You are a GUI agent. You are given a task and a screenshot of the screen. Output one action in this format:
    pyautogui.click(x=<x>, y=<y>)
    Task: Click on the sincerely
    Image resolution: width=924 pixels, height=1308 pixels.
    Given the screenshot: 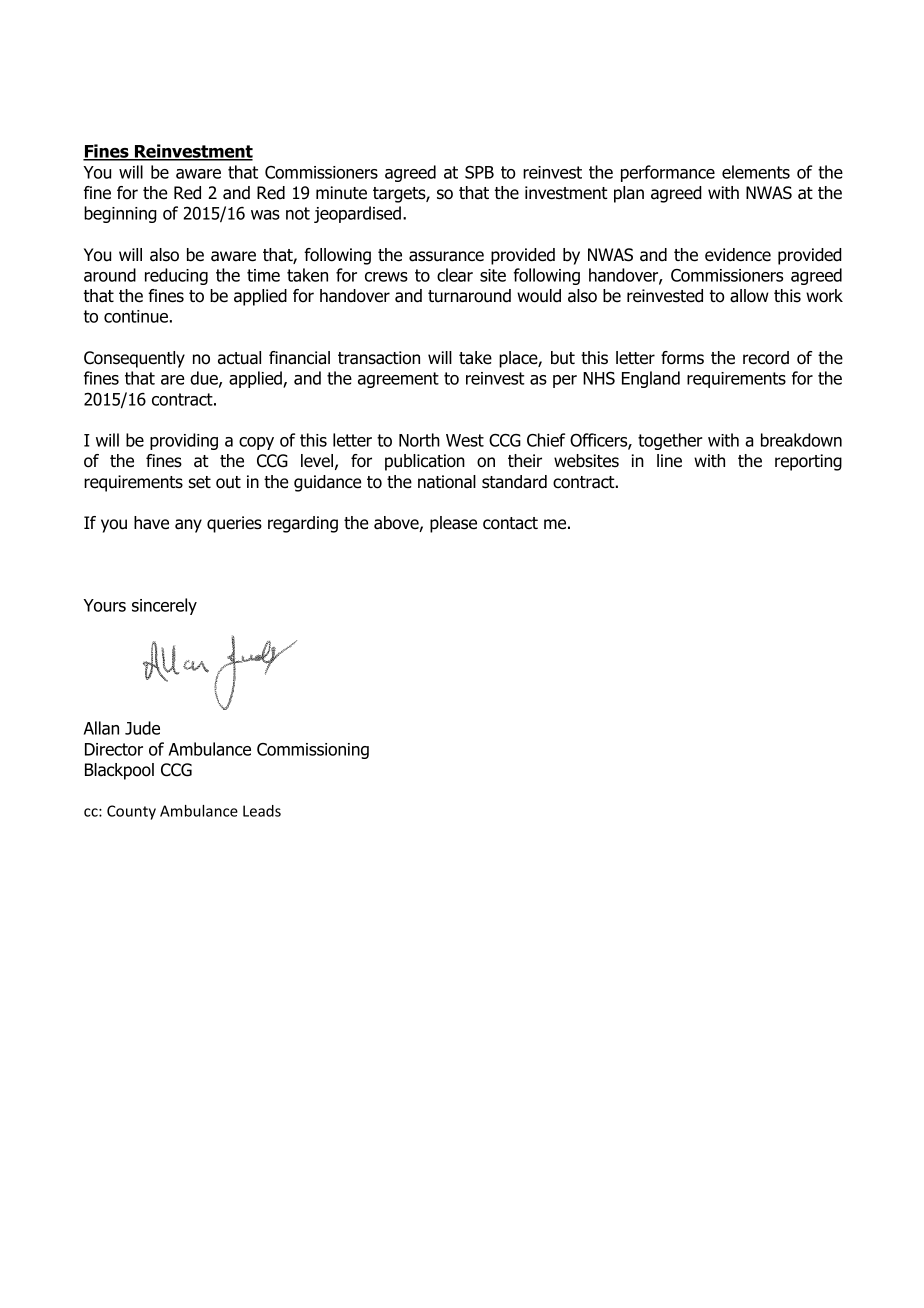 What is the action you would take?
    pyautogui.click(x=164, y=606)
